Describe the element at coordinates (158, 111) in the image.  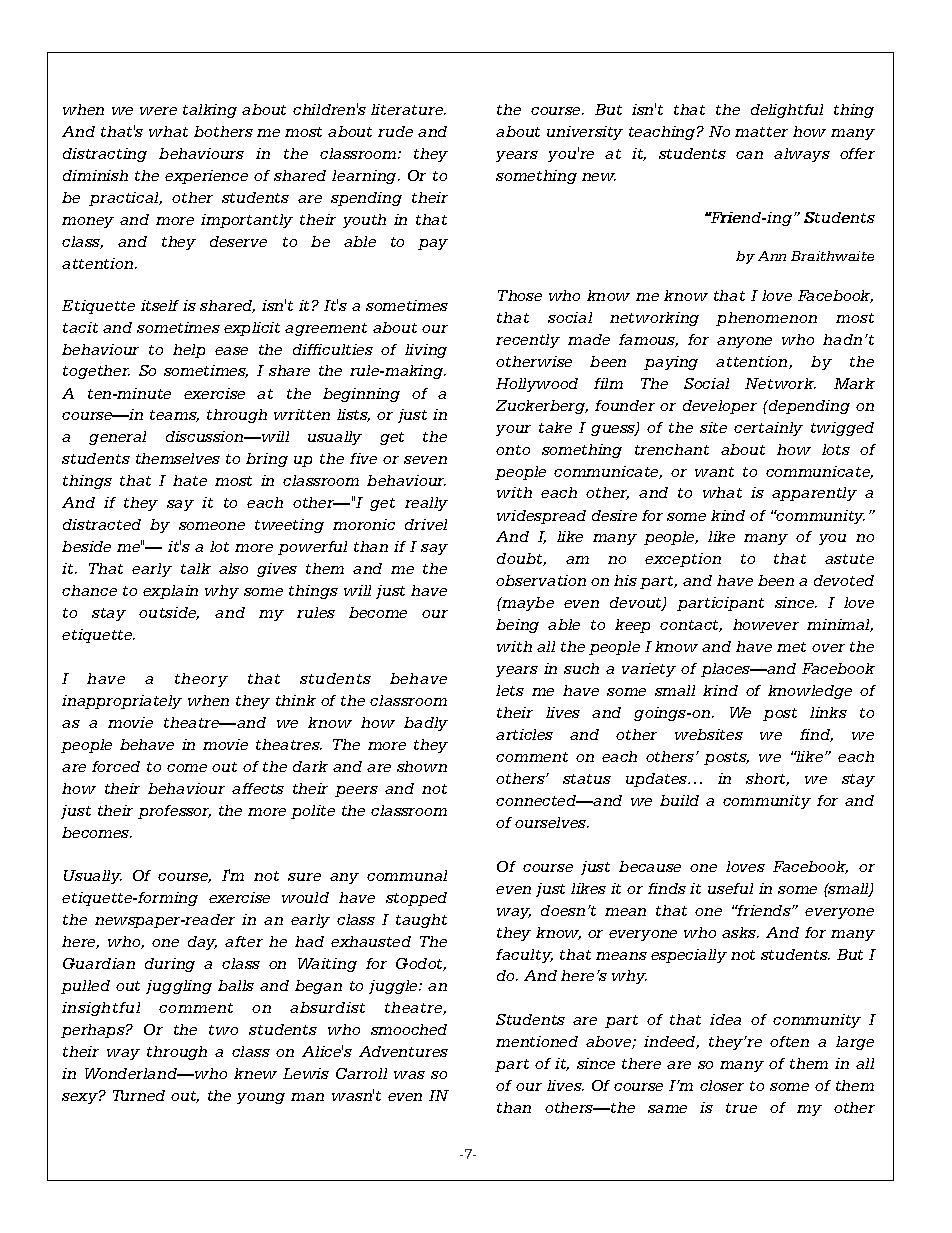
I see `were` at that location.
